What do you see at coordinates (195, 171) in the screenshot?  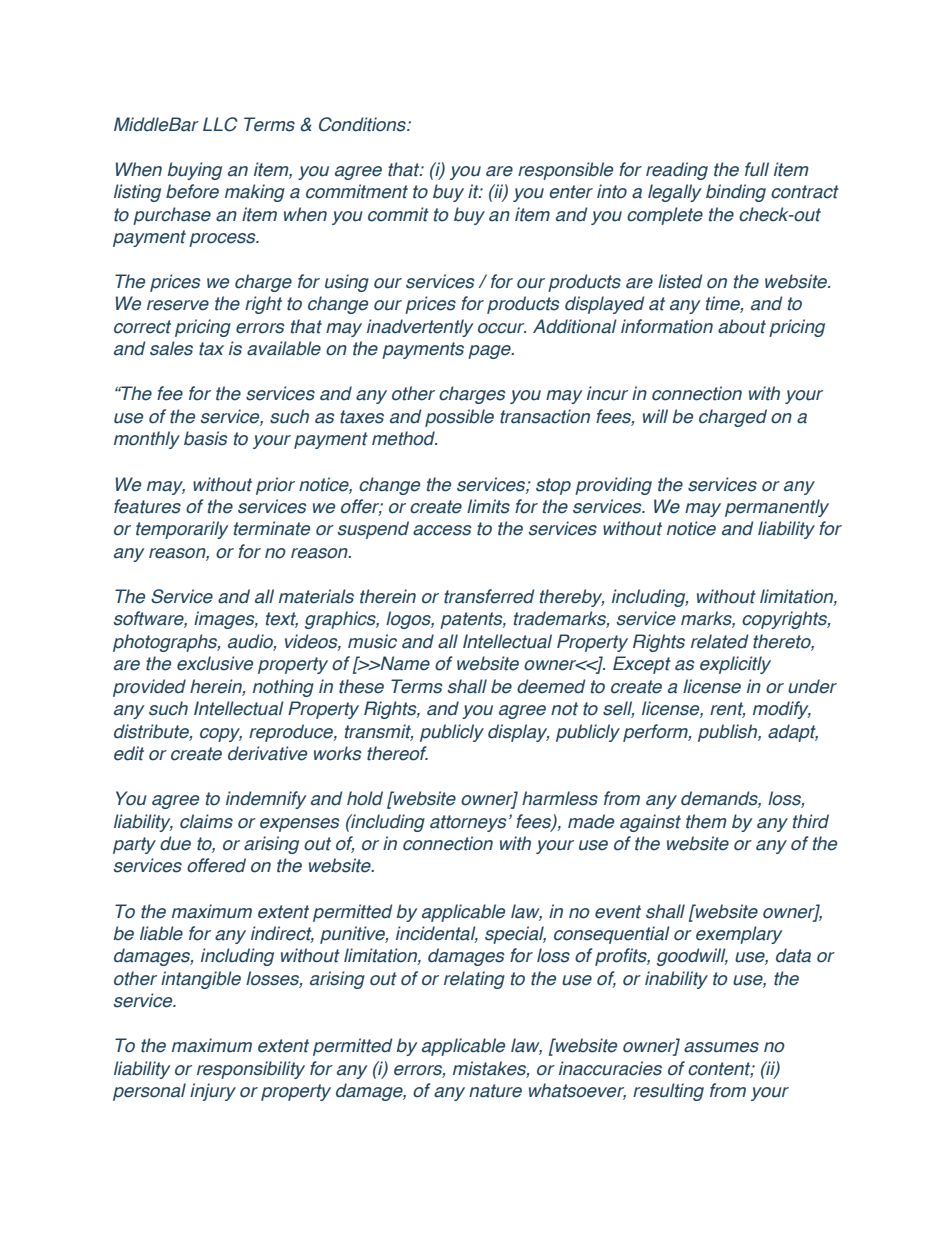 I see `buying` at bounding box center [195, 171].
